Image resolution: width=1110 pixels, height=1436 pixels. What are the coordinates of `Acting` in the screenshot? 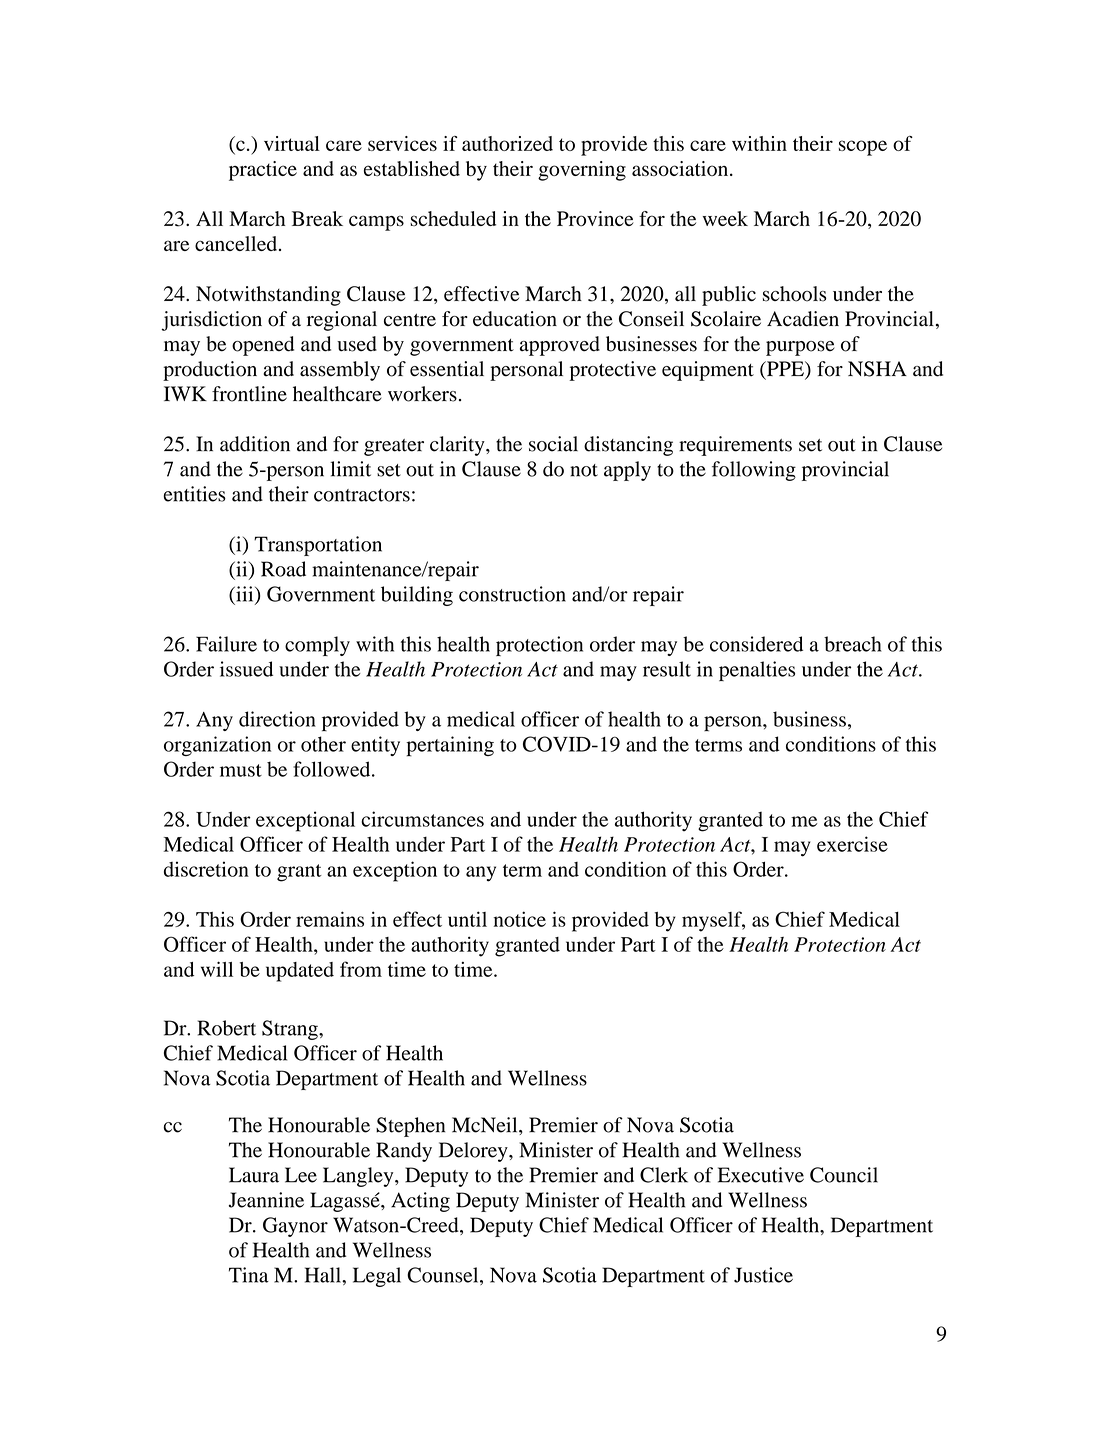 It's located at (420, 1202).
